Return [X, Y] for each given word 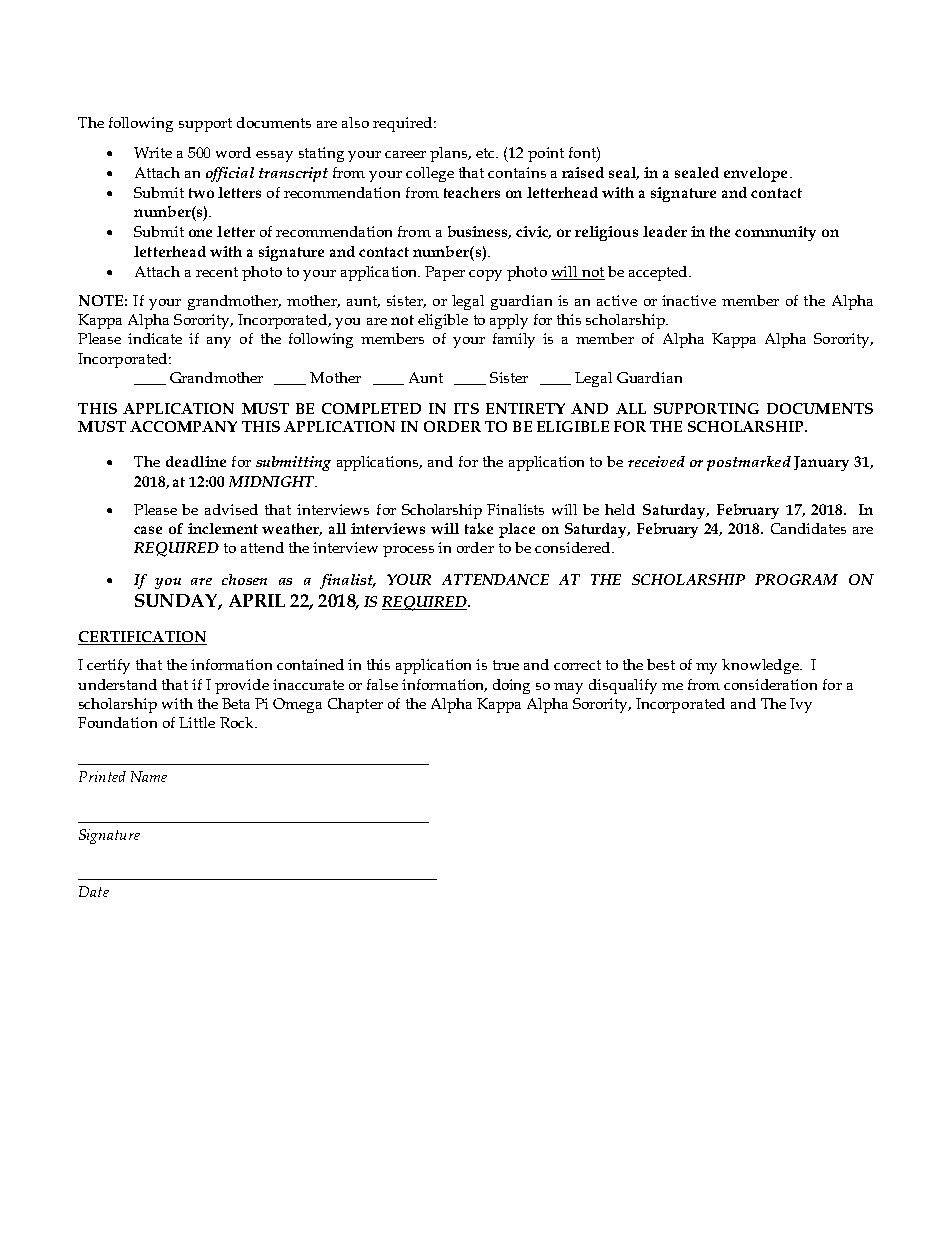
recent [217, 272]
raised [583, 172]
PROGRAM [796, 579]
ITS [466, 408]
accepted [659, 273]
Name [149, 776]
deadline [196, 461]
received [656, 461]
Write [153, 152]
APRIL [257, 600]
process [408, 551]
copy [485, 275]
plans [450, 154]
